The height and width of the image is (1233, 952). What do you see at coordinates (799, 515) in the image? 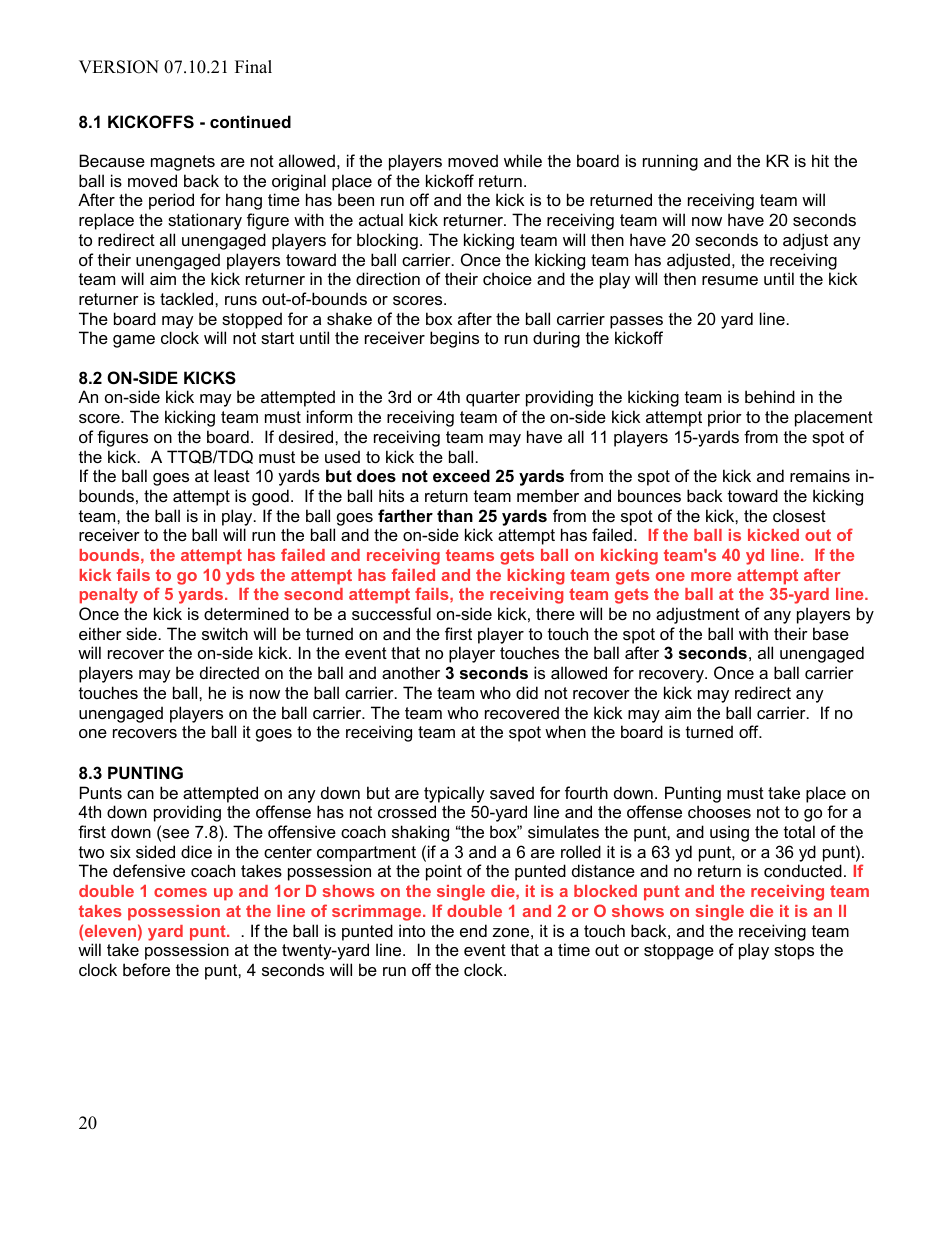
I see `closest` at bounding box center [799, 515].
